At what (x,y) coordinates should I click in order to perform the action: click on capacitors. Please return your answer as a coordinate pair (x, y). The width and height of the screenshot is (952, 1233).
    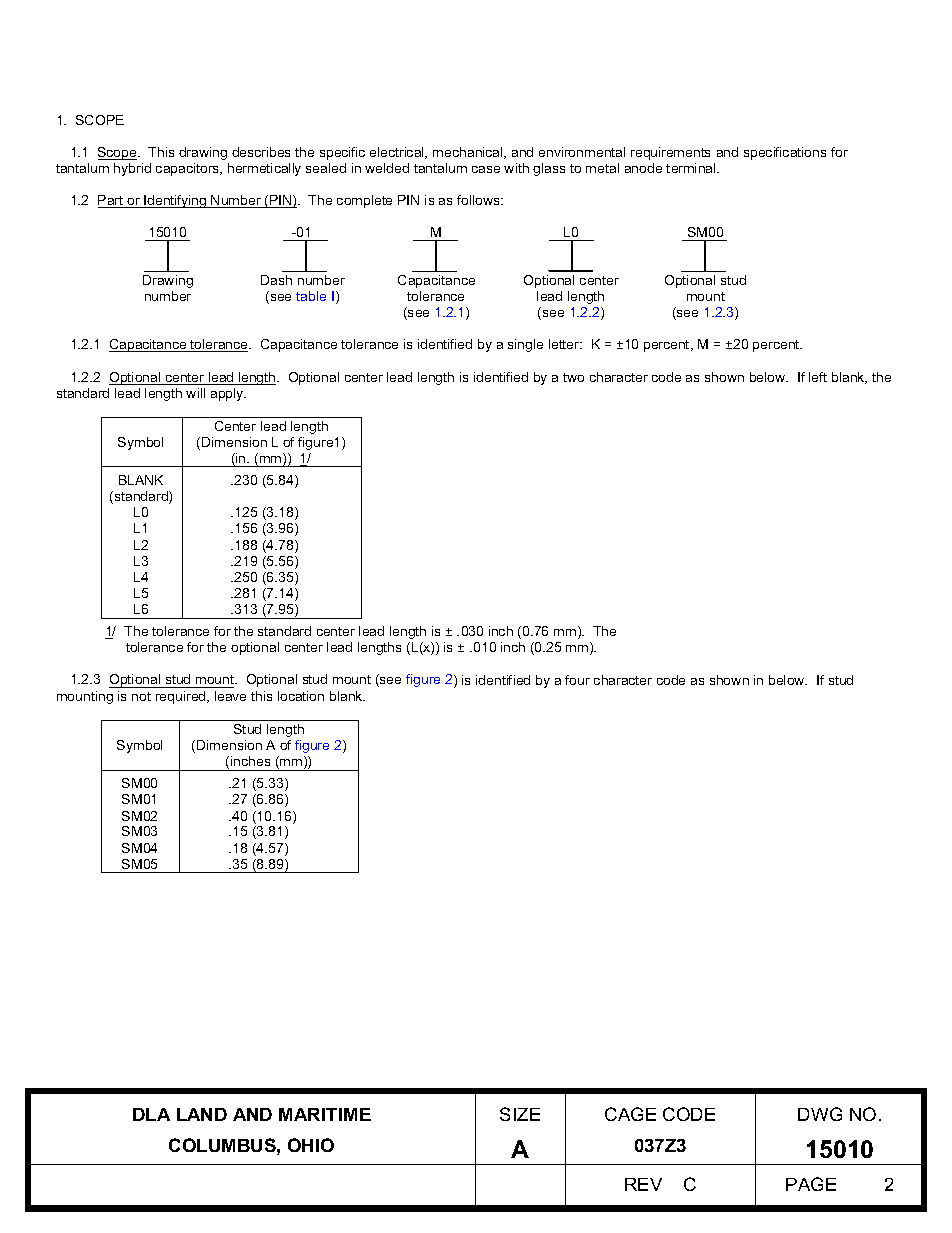
    Looking at the image, I should click on (188, 169).
